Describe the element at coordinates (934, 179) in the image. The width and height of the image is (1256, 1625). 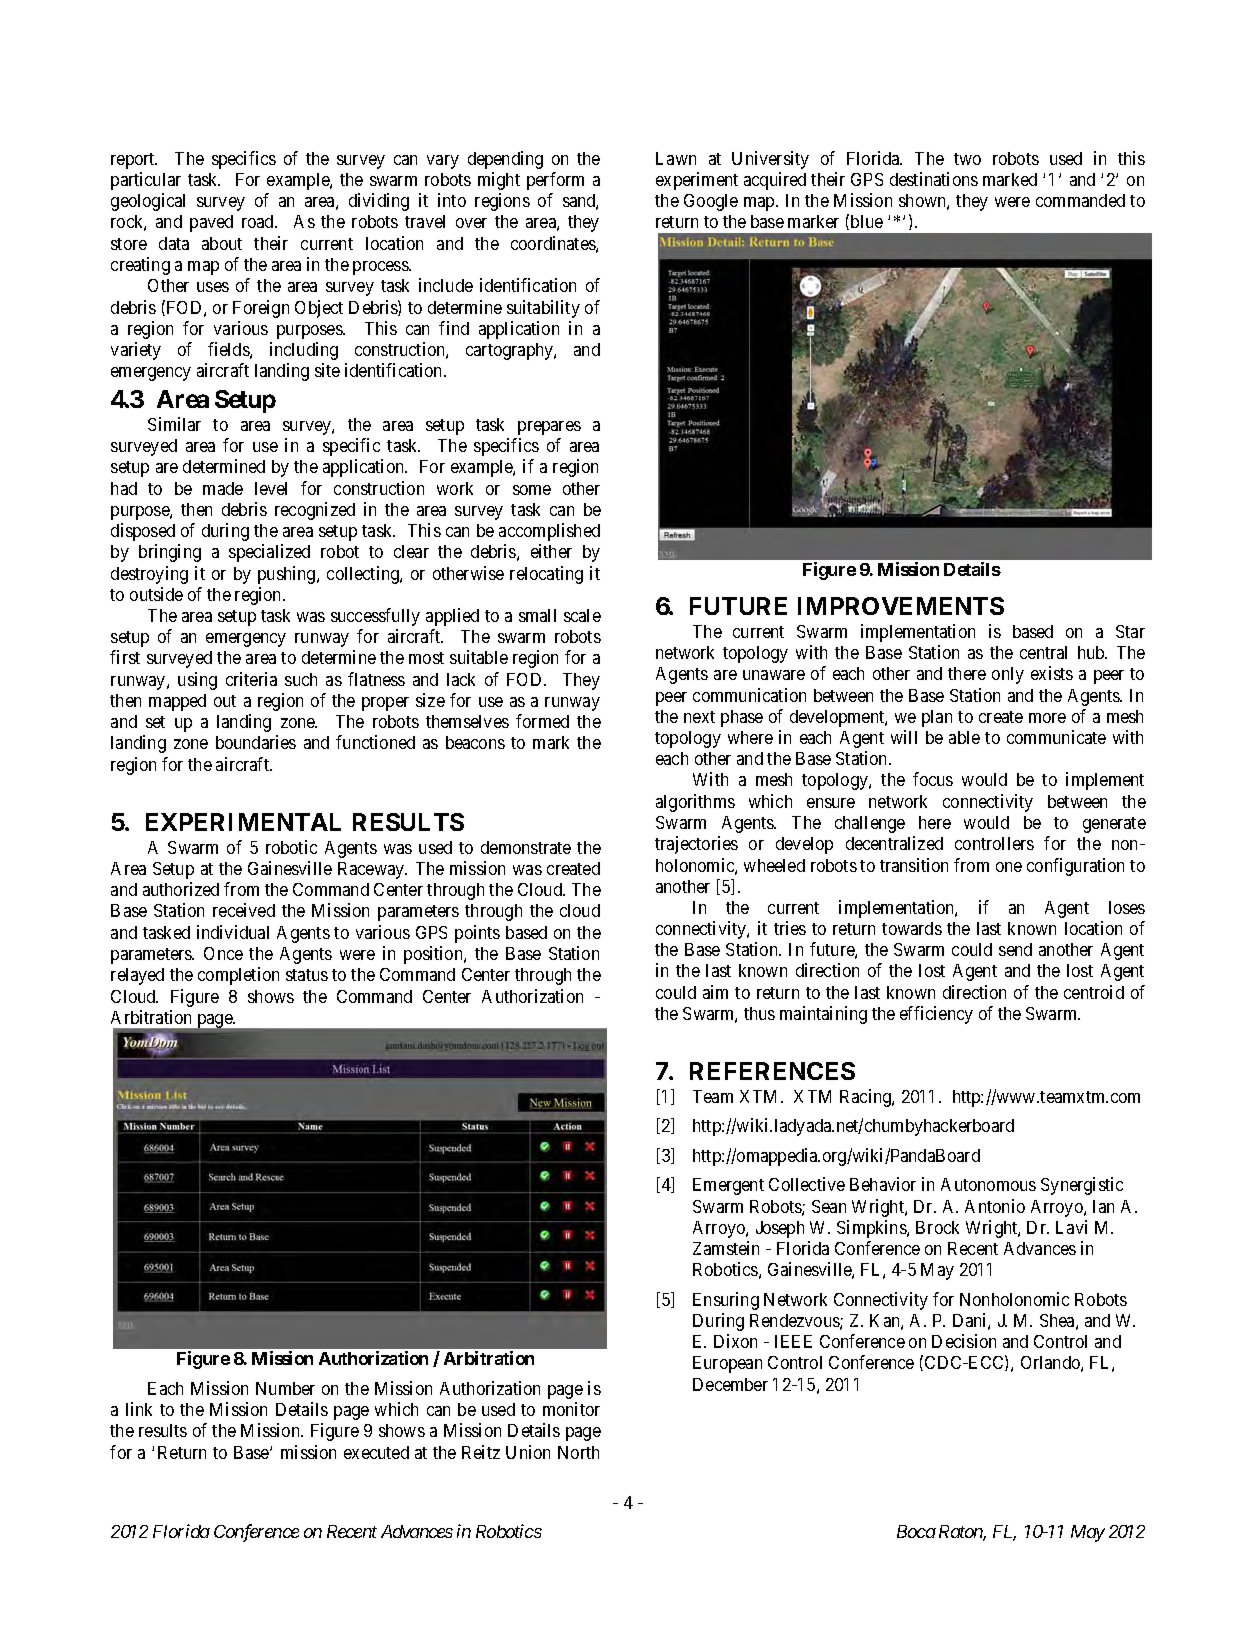
I see `destinations` at that location.
